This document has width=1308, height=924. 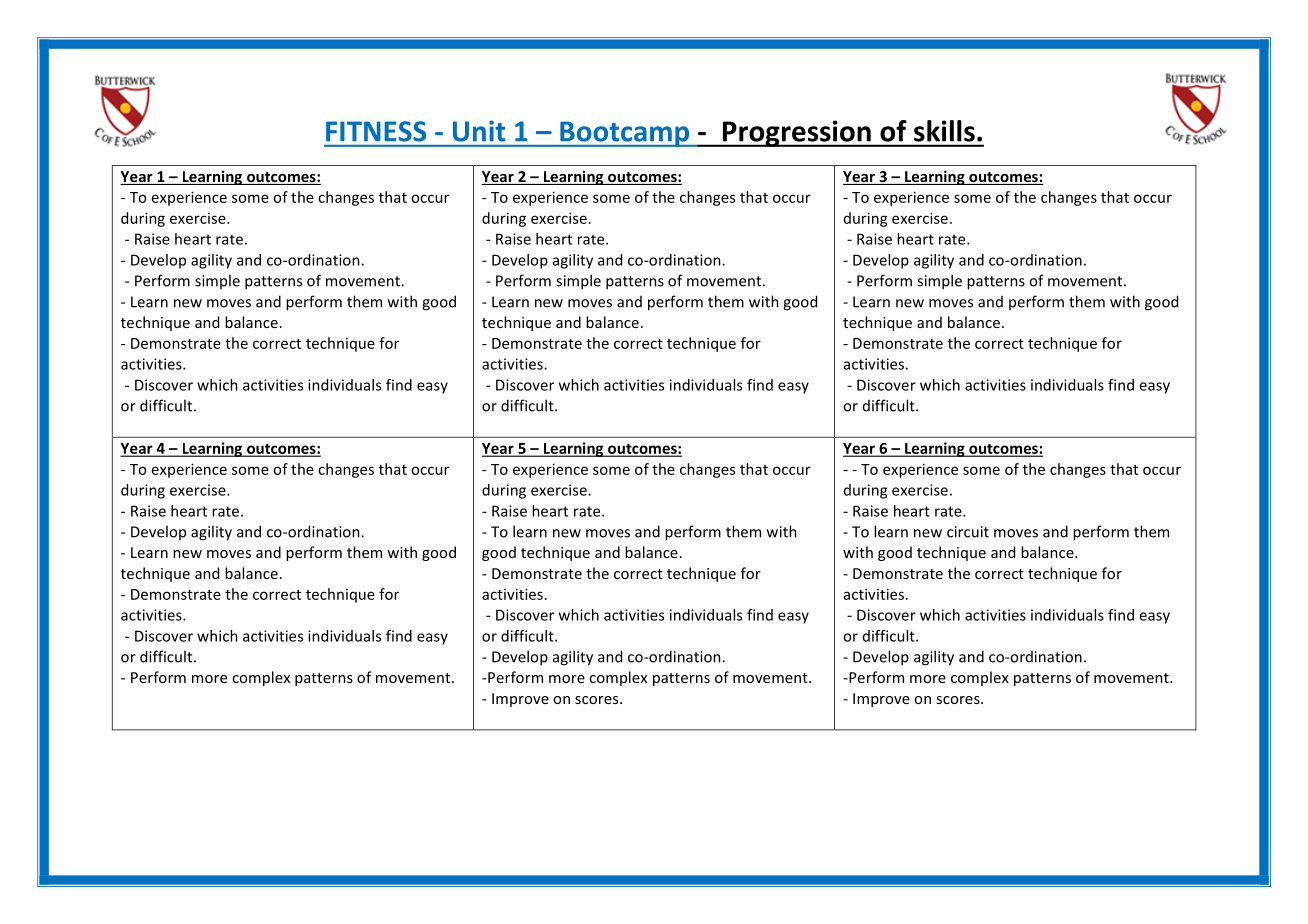 What do you see at coordinates (944, 131) in the document?
I see `skills` at bounding box center [944, 131].
